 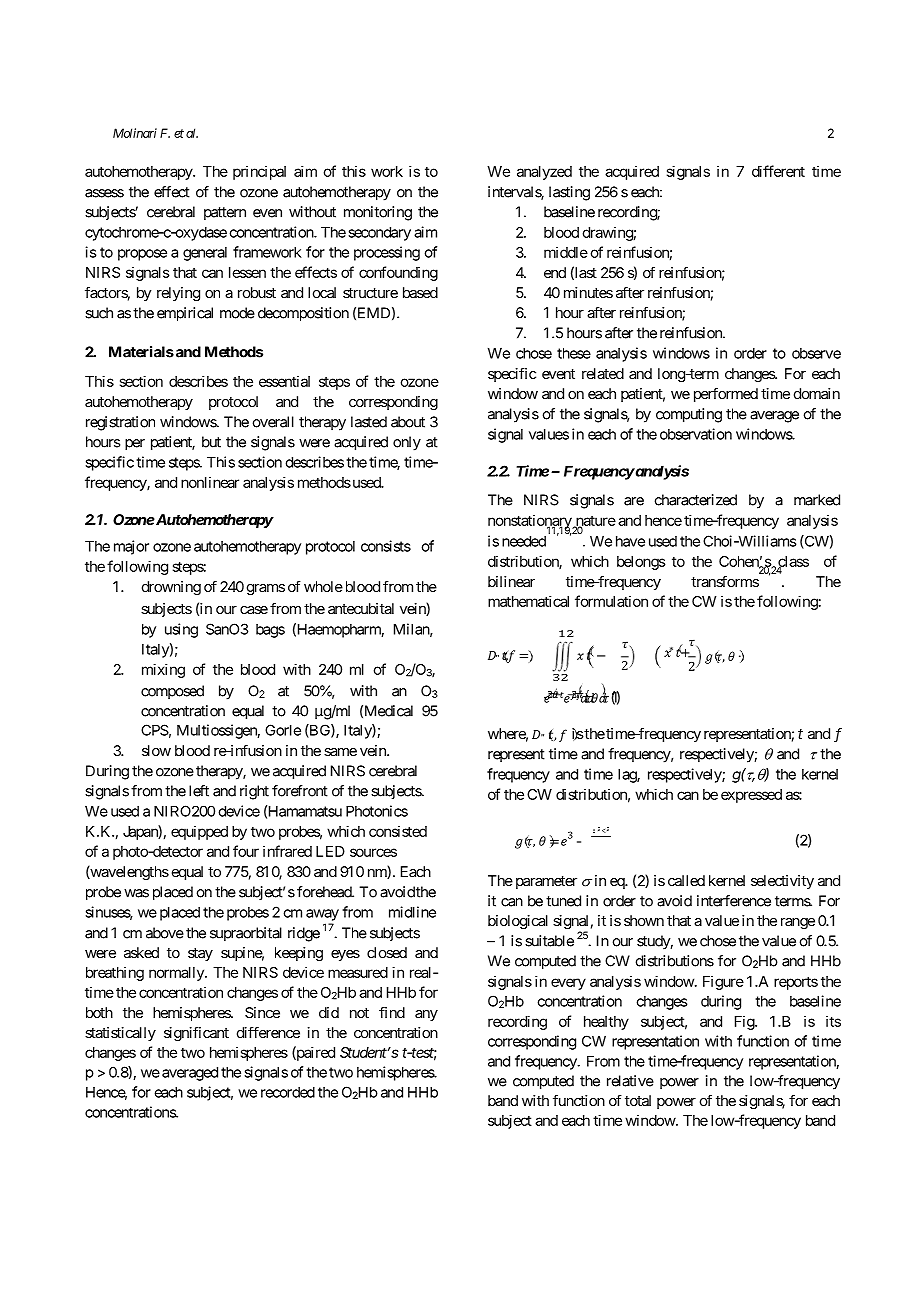 I want to click on significant, so click(x=196, y=1034).
